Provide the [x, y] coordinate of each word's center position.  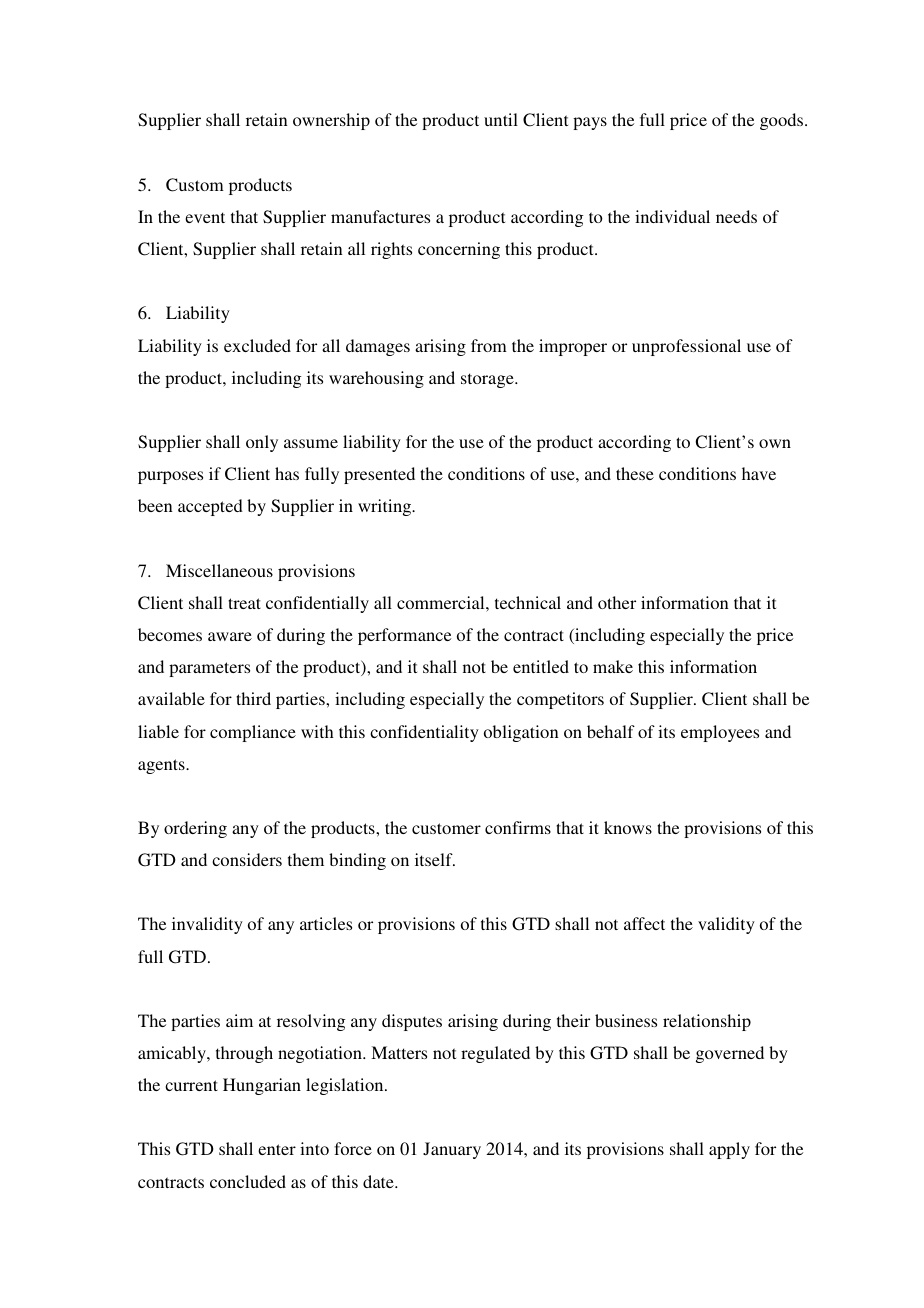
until [501, 119]
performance [404, 636]
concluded [248, 1181]
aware [230, 636]
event [205, 217]
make [613, 666]
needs [736, 216]
